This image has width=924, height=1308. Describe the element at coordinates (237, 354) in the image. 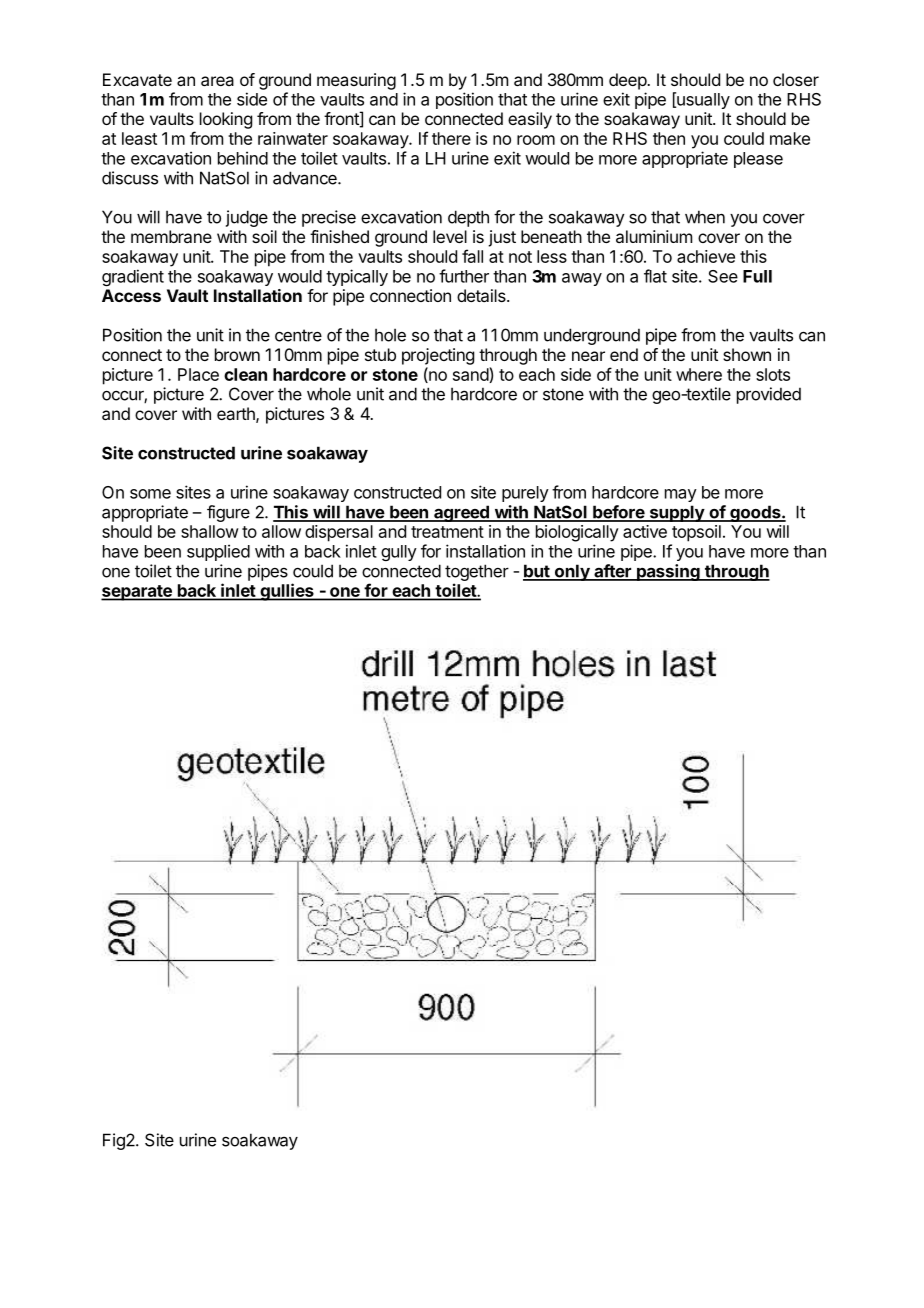

I see `brown` at that location.
